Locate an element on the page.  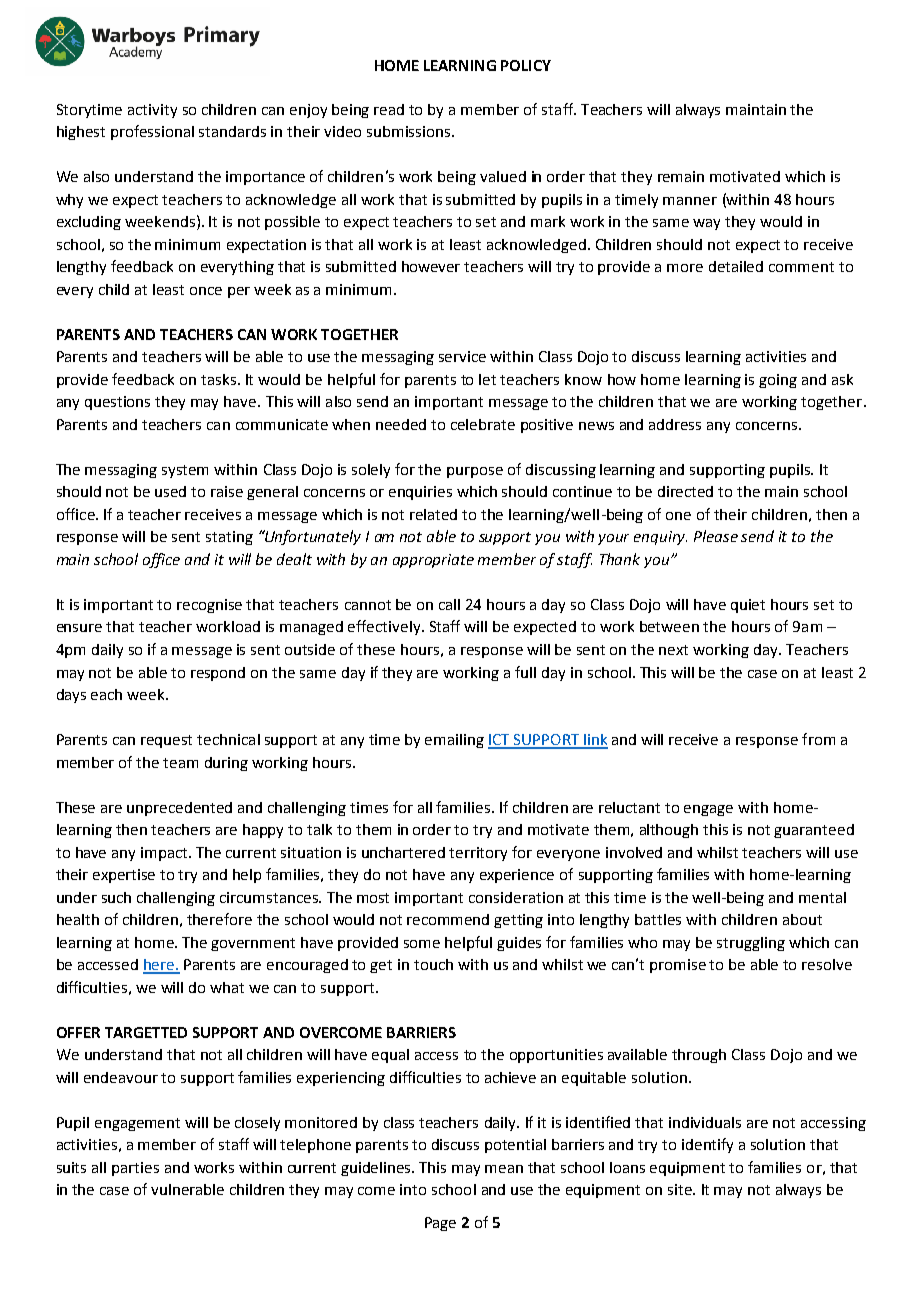
Page is located at coordinates (440, 1224).
